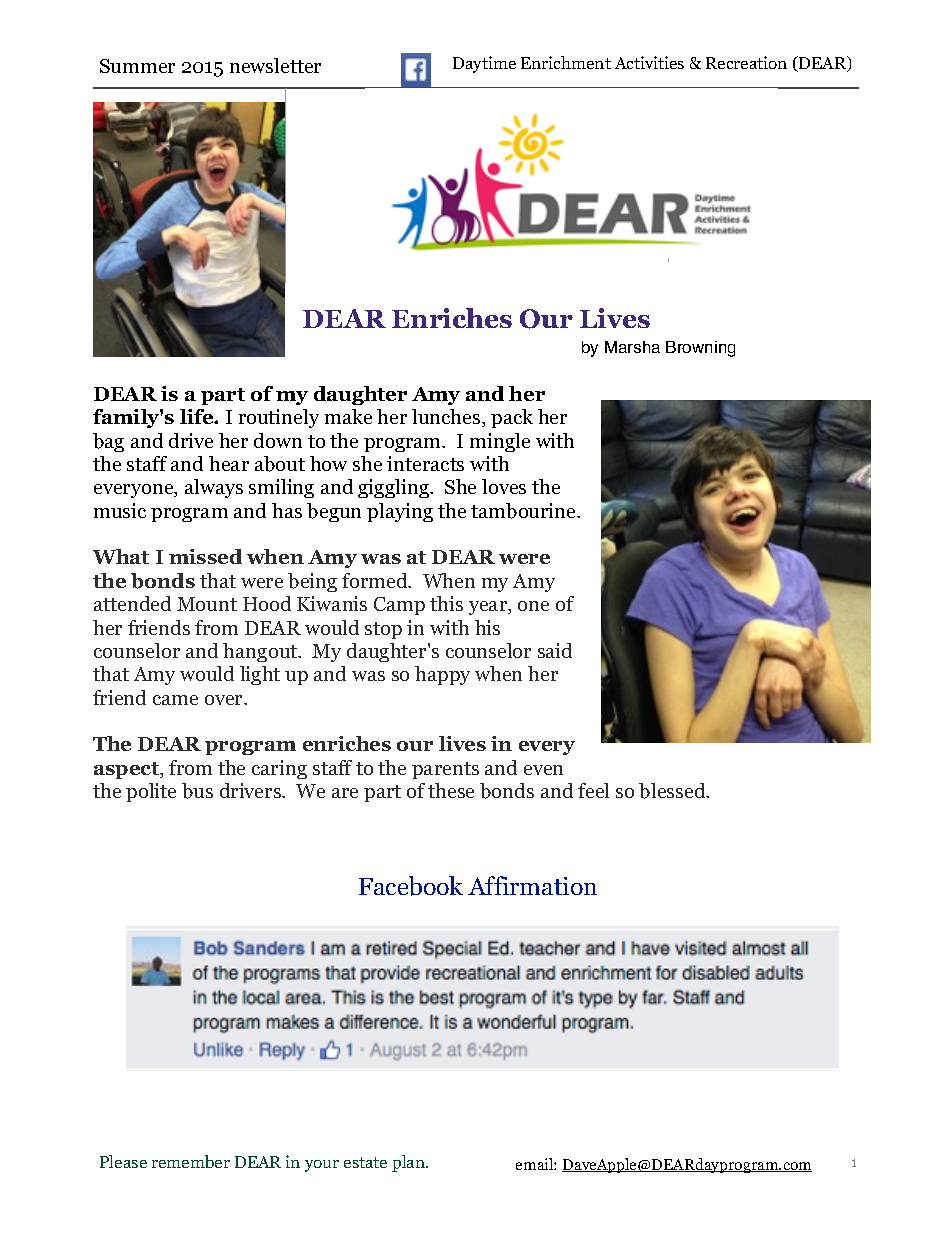 This screenshot has height=1233, width=952. What do you see at coordinates (555, 650) in the screenshot?
I see `said` at bounding box center [555, 650].
